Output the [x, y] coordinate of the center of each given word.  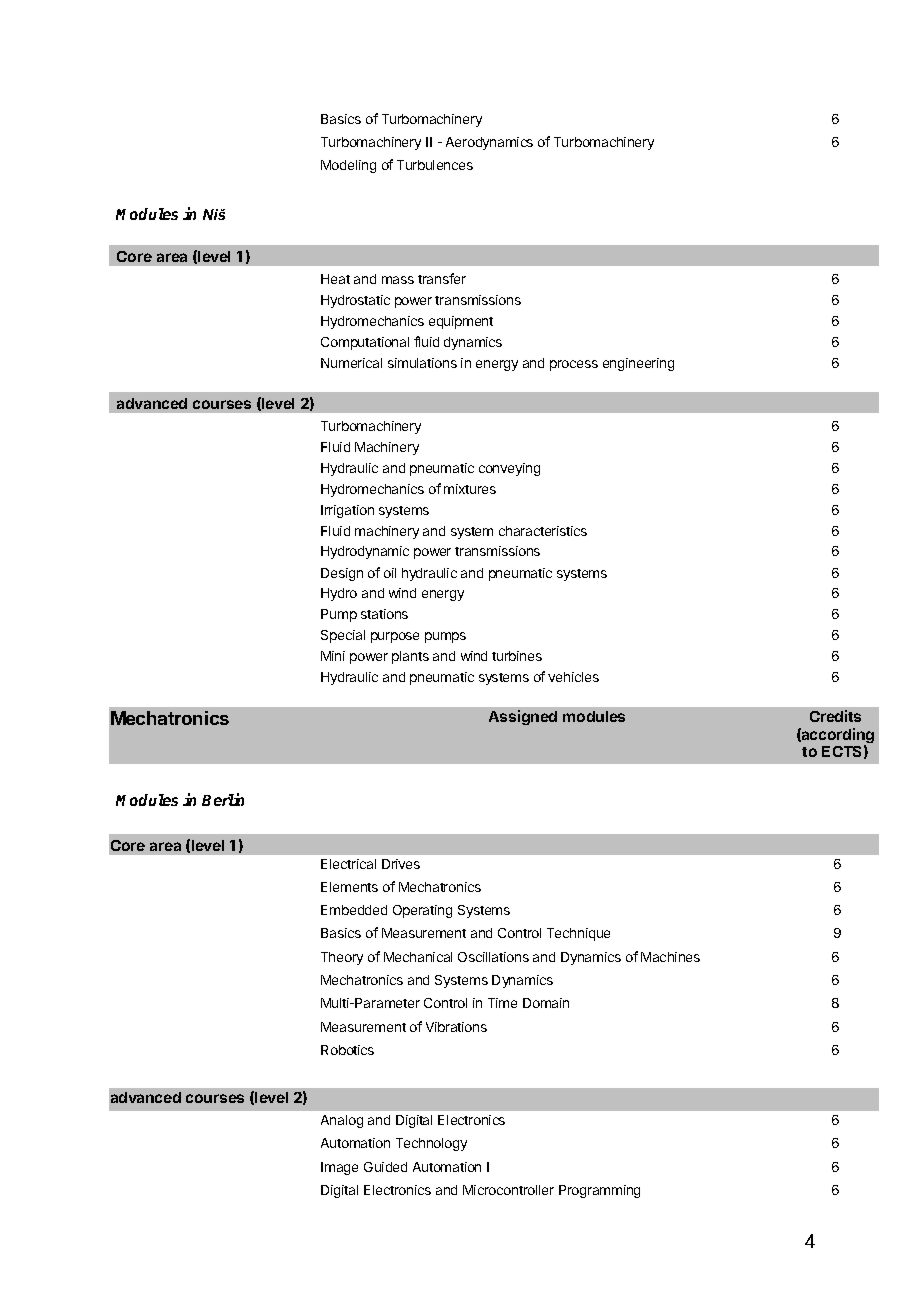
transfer [442, 278]
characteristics [543, 531]
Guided [385, 1167]
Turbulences [435, 165]
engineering [638, 364]
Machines [670, 957]
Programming [599, 1191]
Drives [401, 864]
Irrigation [347, 511]
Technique [578, 934]
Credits [835, 716]
